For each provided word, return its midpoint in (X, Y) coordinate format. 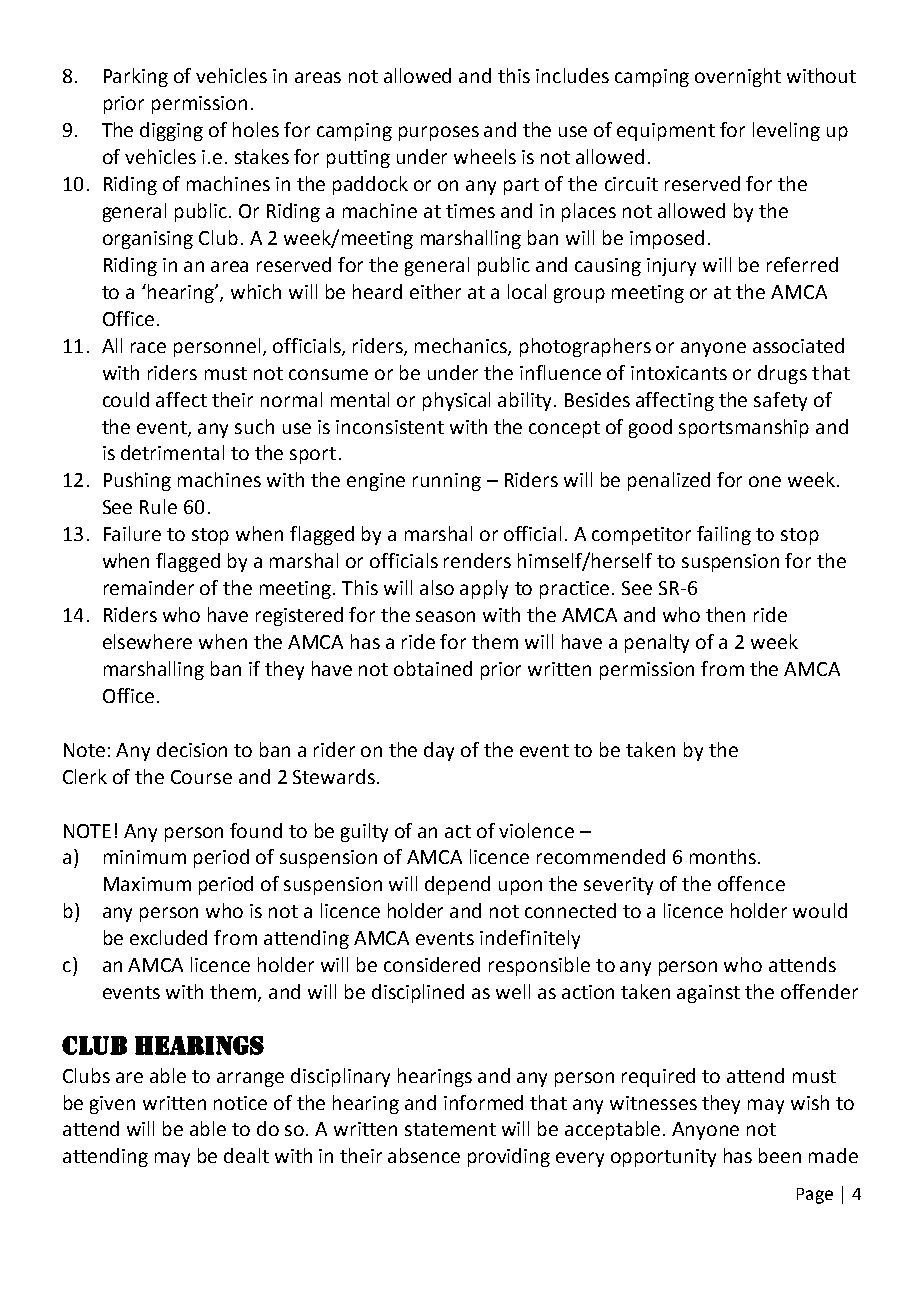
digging (171, 131)
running (447, 482)
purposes (439, 133)
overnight (738, 77)
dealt (246, 1155)
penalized (669, 481)
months (723, 856)
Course (201, 777)
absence (424, 1155)
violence (536, 830)
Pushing (137, 481)
